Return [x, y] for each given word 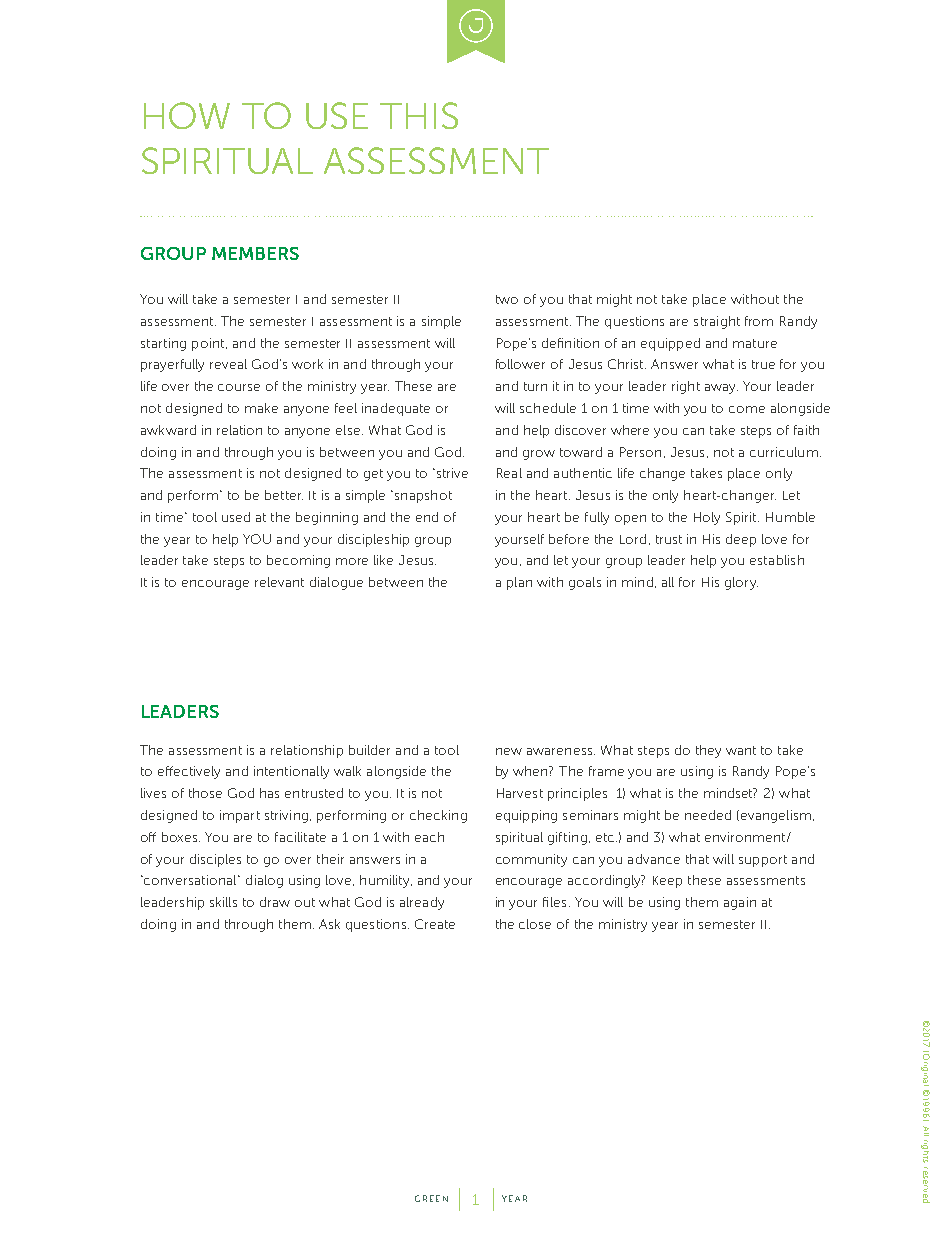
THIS [419, 115]
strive [451, 473]
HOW [187, 115]
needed [708, 815]
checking [438, 816]
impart [240, 816]
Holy [707, 518]
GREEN [431, 1198]
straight [717, 322]
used [236, 517]
